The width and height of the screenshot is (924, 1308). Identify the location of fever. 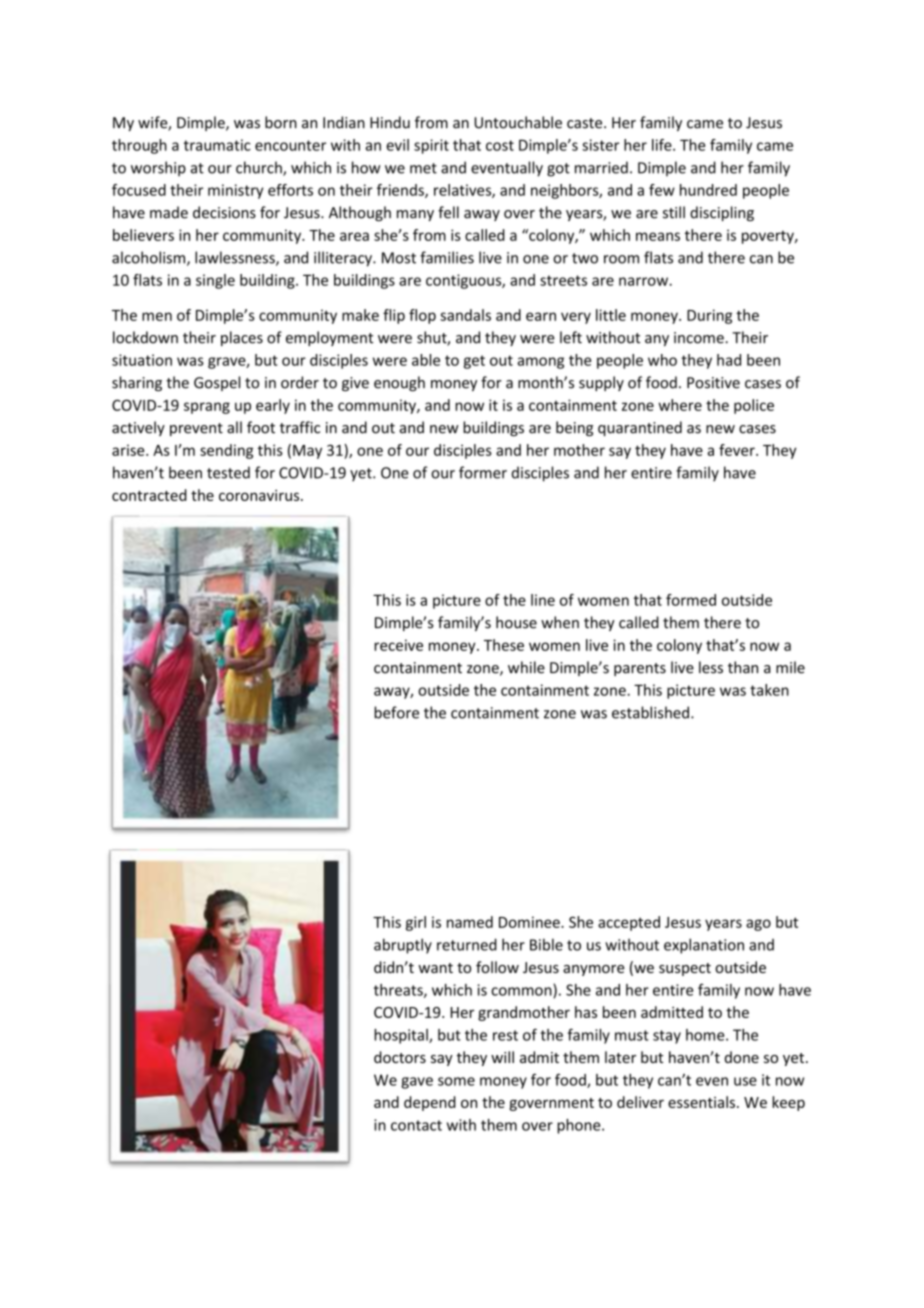
(738, 450).
